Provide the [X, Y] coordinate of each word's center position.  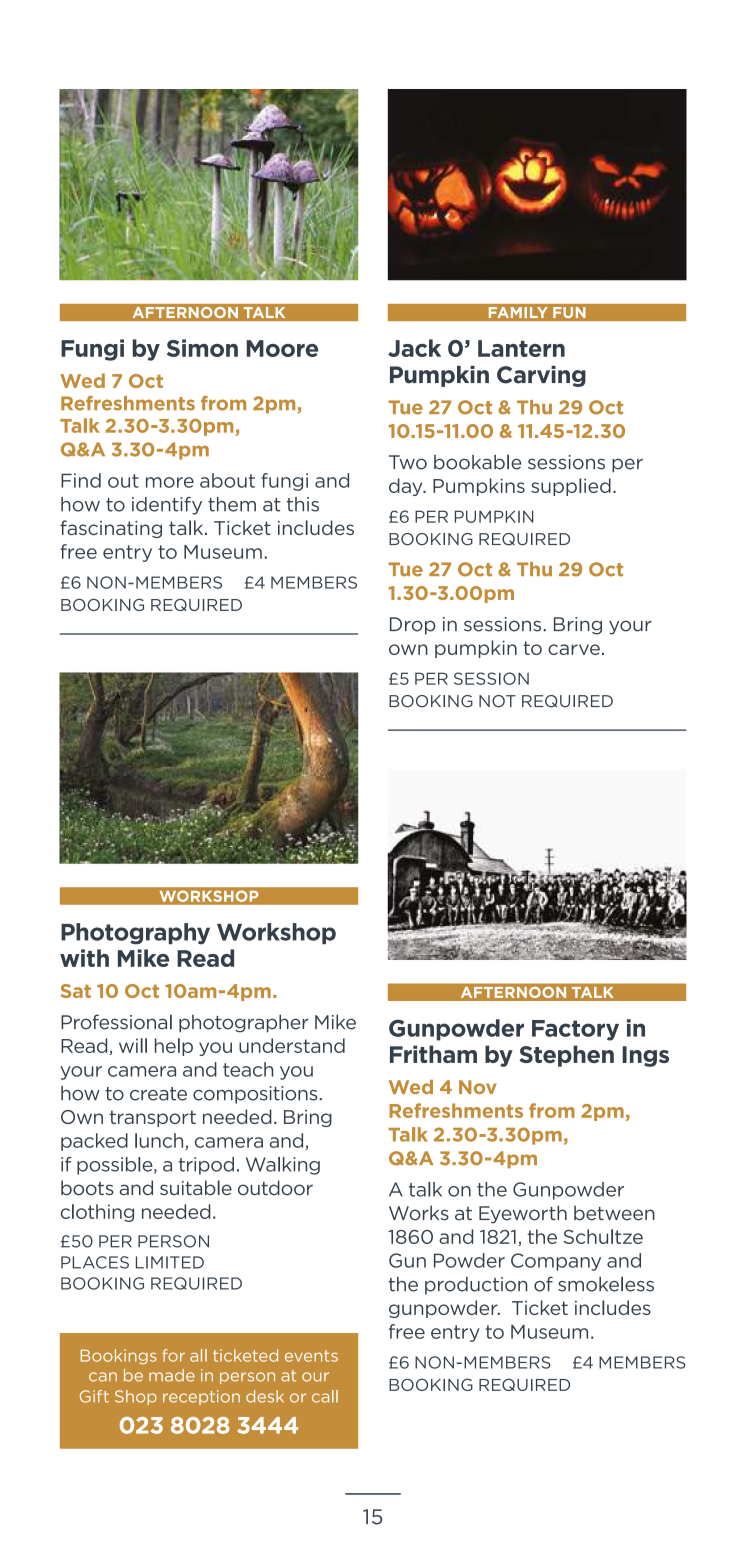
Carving [541, 376]
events [311, 1356]
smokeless [606, 1284]
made [172, 1375]
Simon [202, 348]
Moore [282, 348]
